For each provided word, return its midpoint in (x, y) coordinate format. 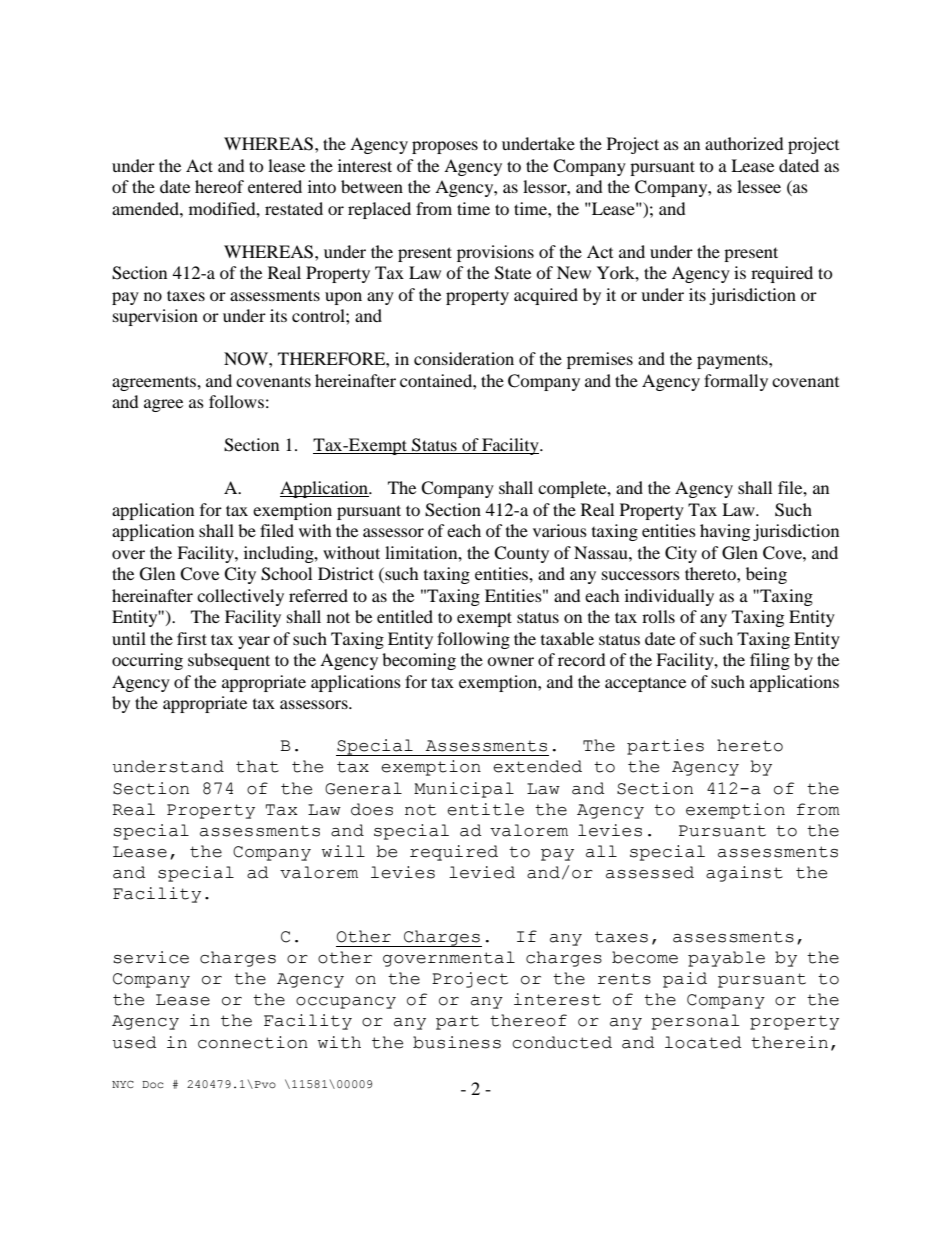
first (192, 638)
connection (253, 1042)
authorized (744, 143)
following (473, 640)
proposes (445, 147)
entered (275, 186)
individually (669, 597)
